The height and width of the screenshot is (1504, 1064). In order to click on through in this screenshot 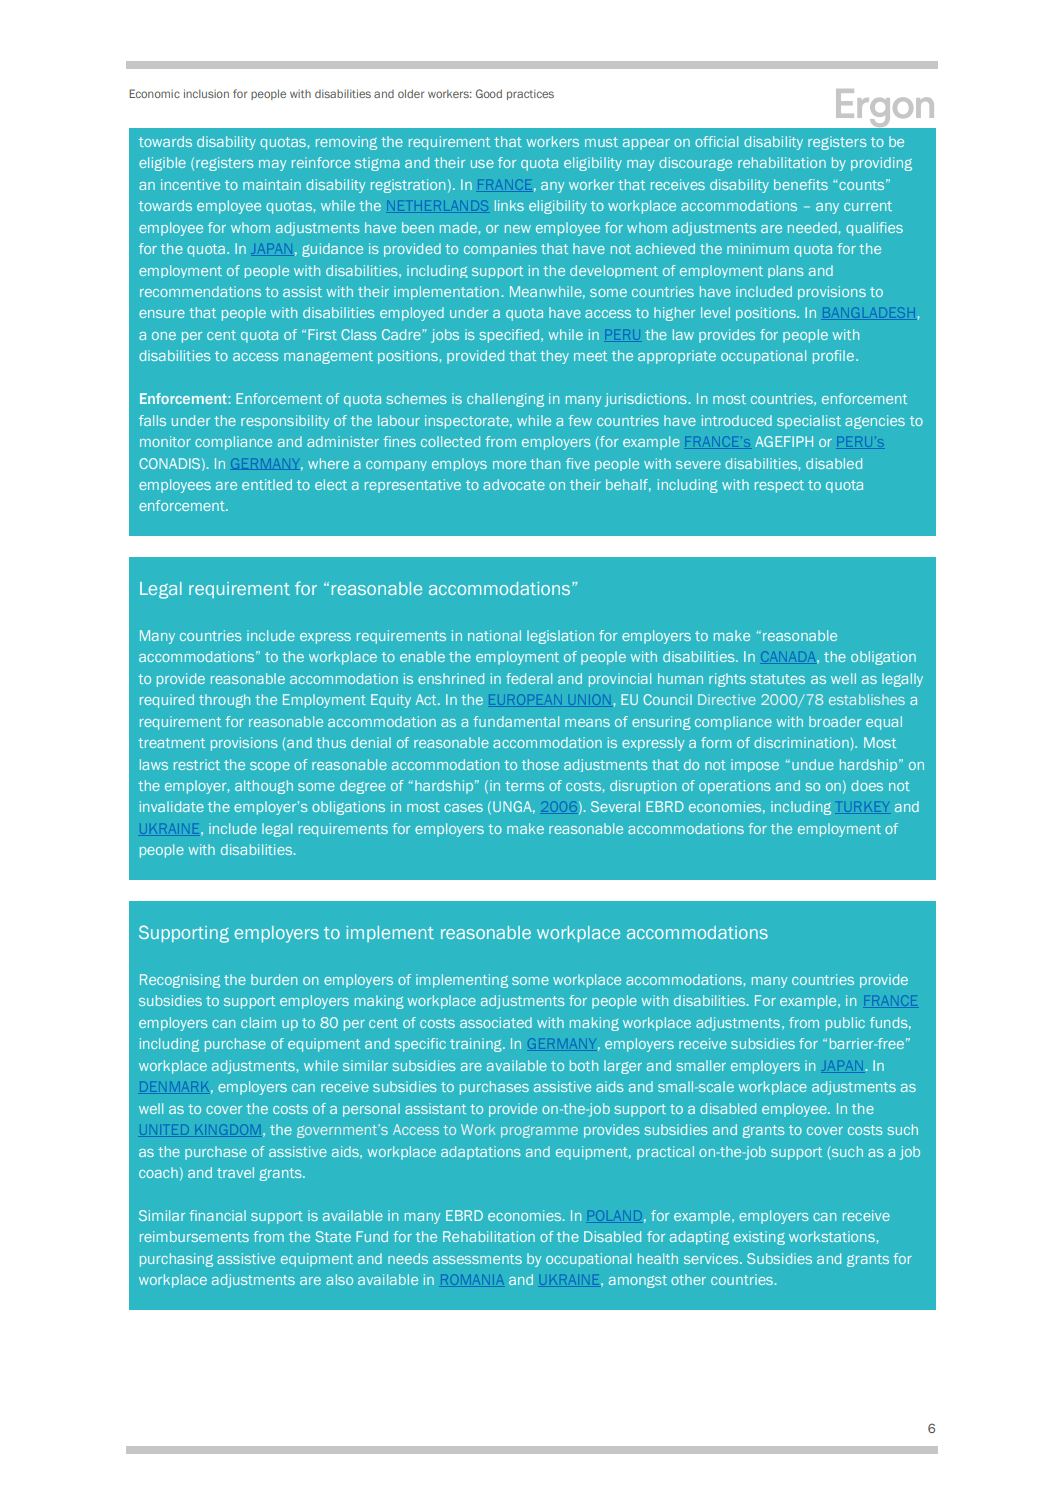, I will do `click(224, 701)`.
